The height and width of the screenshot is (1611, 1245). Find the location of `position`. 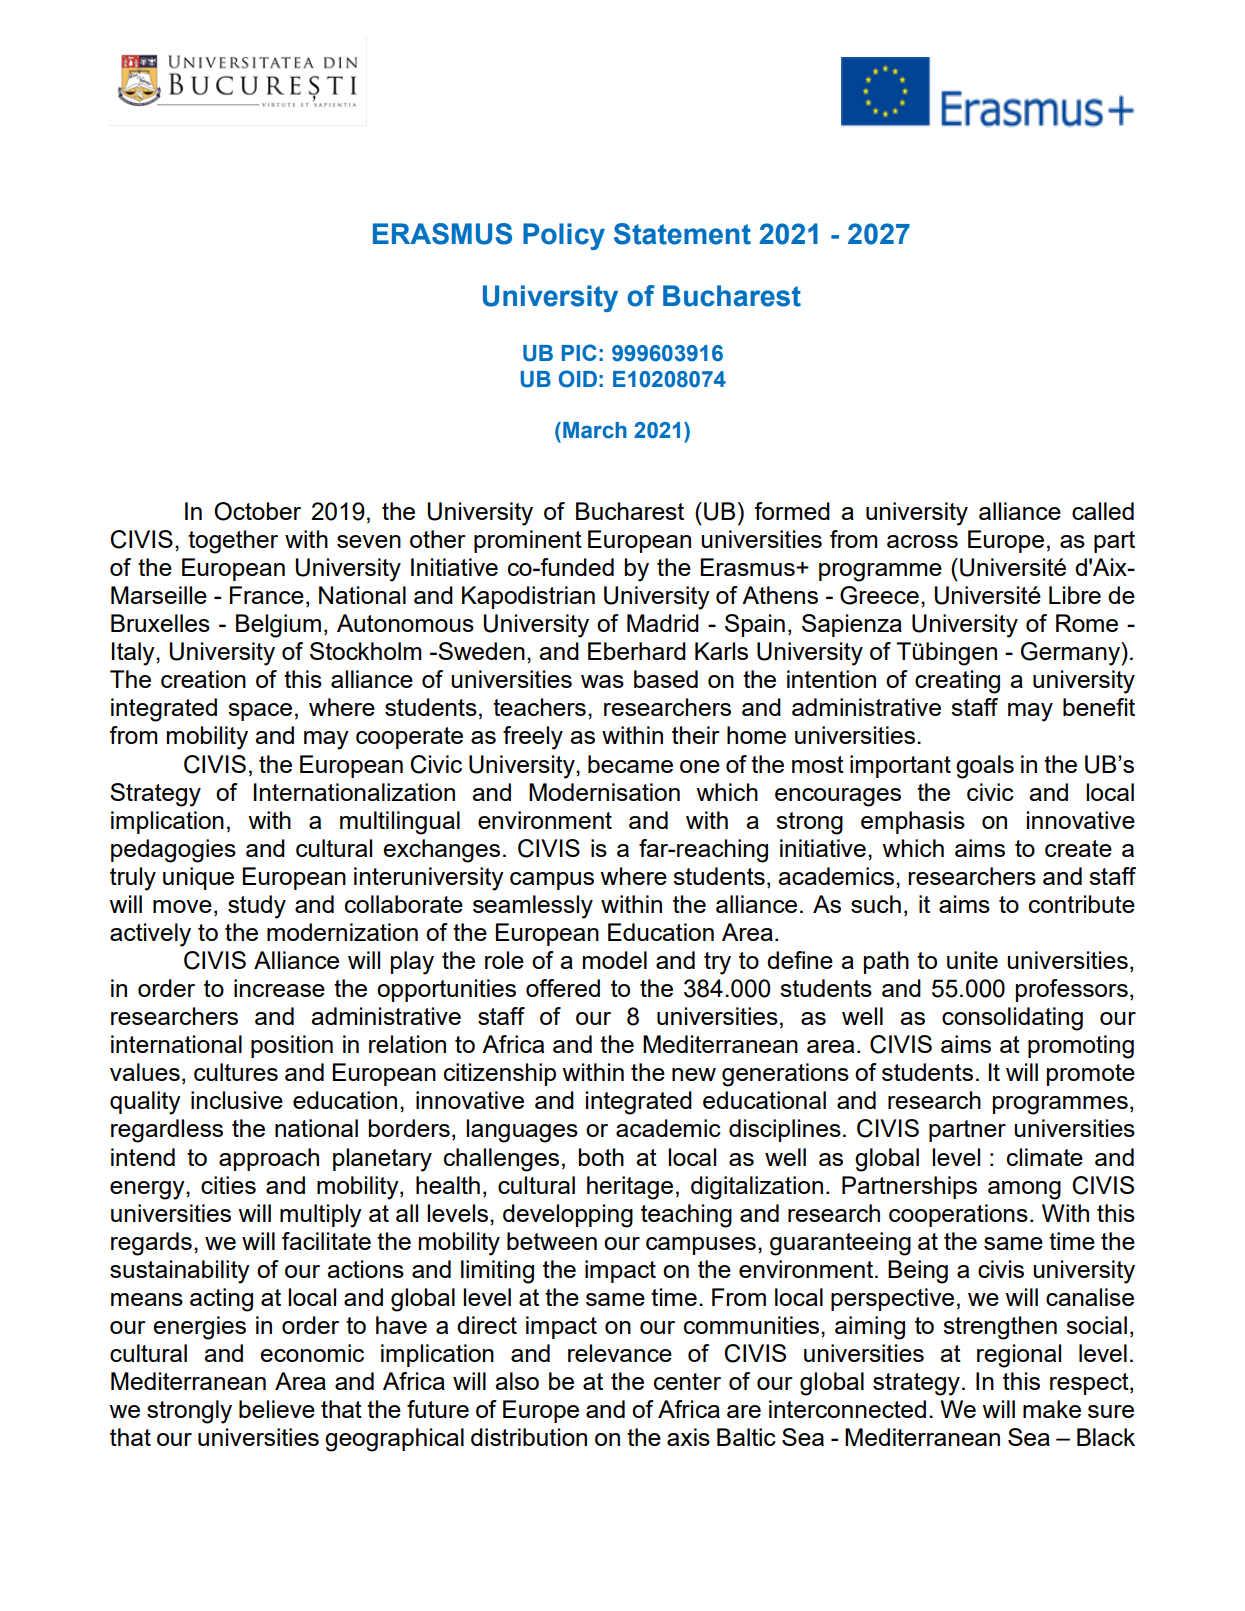

position is located at coordinates (292, 1046).
